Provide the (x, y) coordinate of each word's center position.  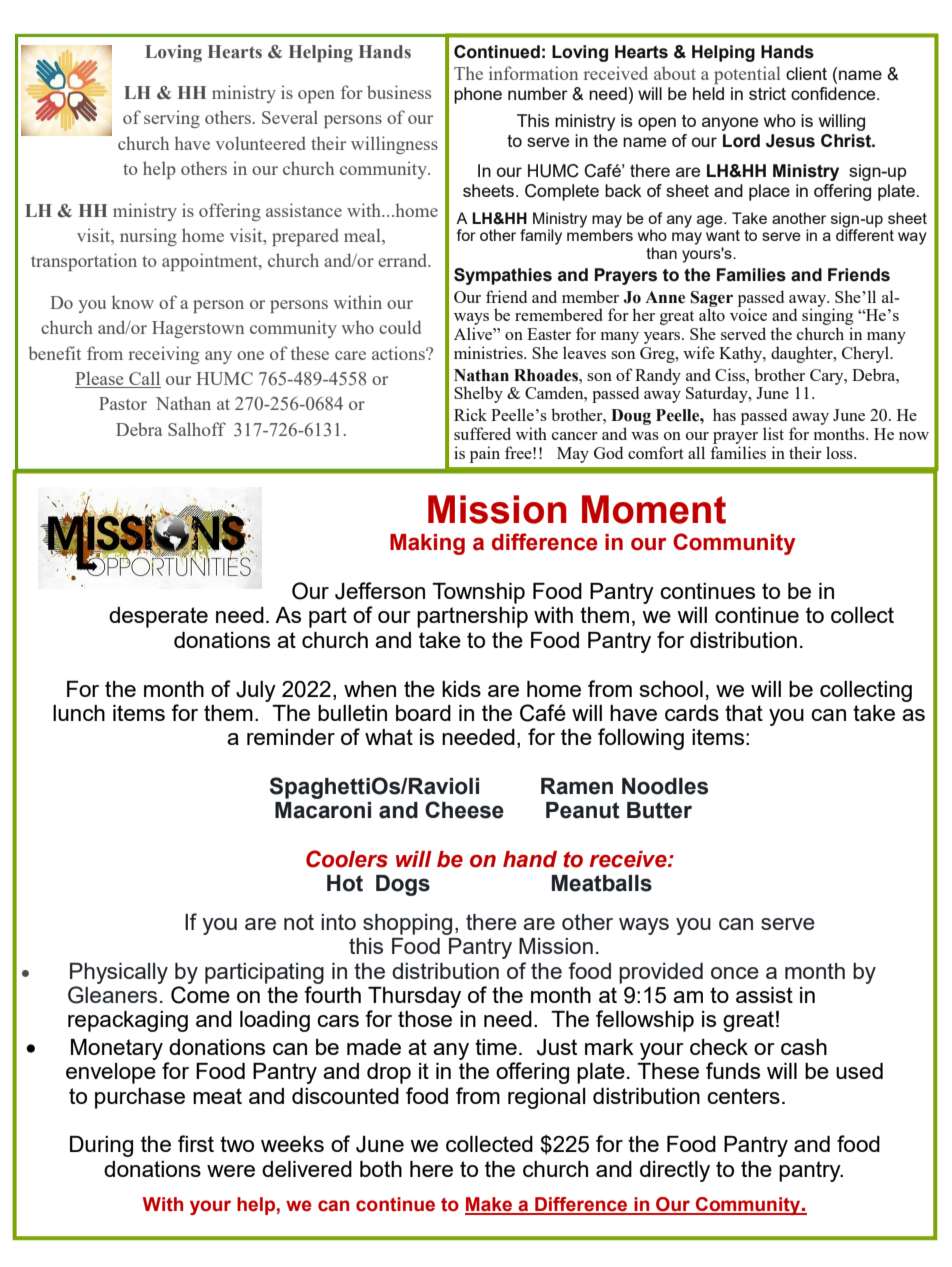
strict (767, 93)
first (196, 1143)
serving (172, 119)
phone (478, 95)
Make (490, 1205)
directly (675, 1171)
